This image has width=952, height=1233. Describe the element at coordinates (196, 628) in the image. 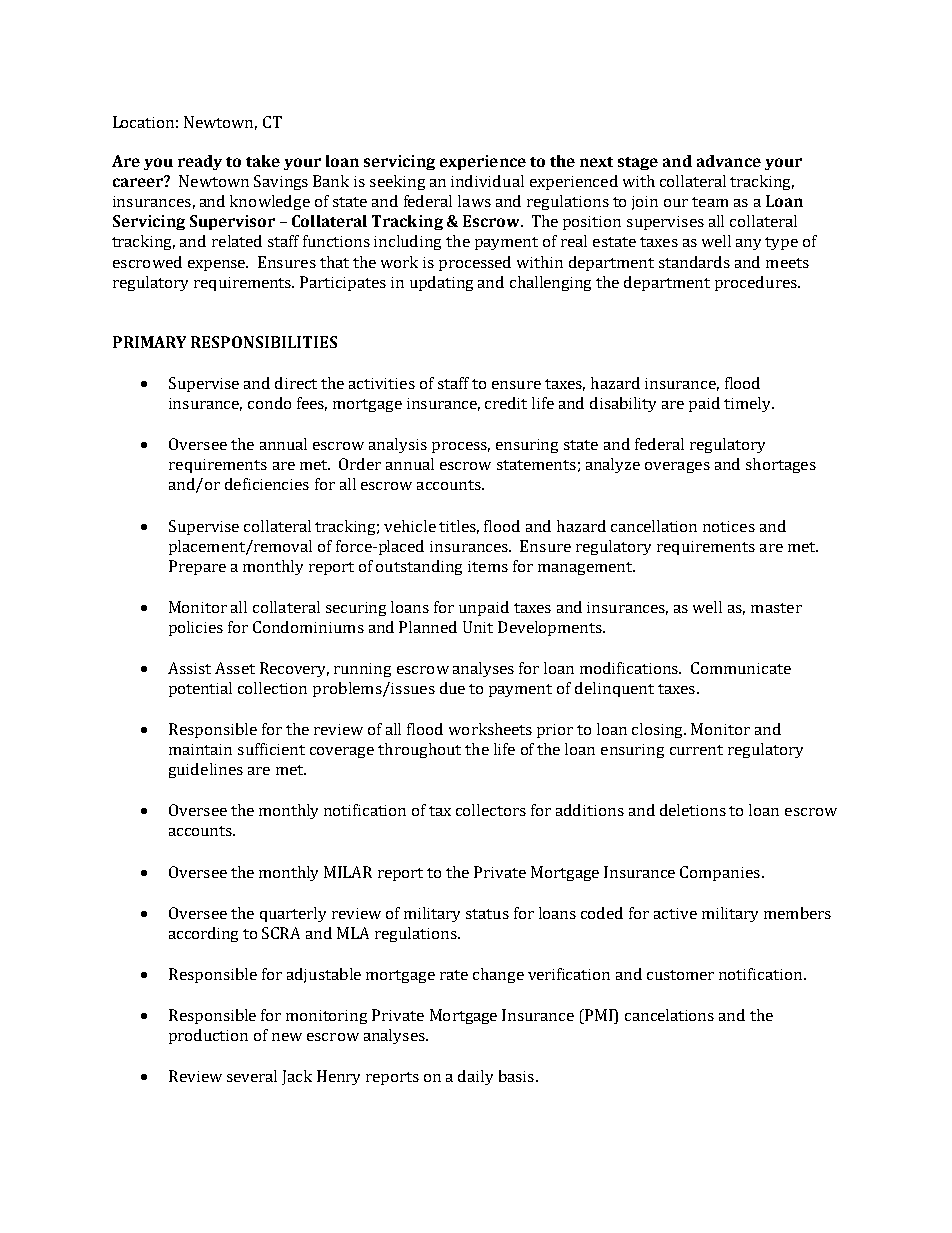

I see `policies` at that location.
